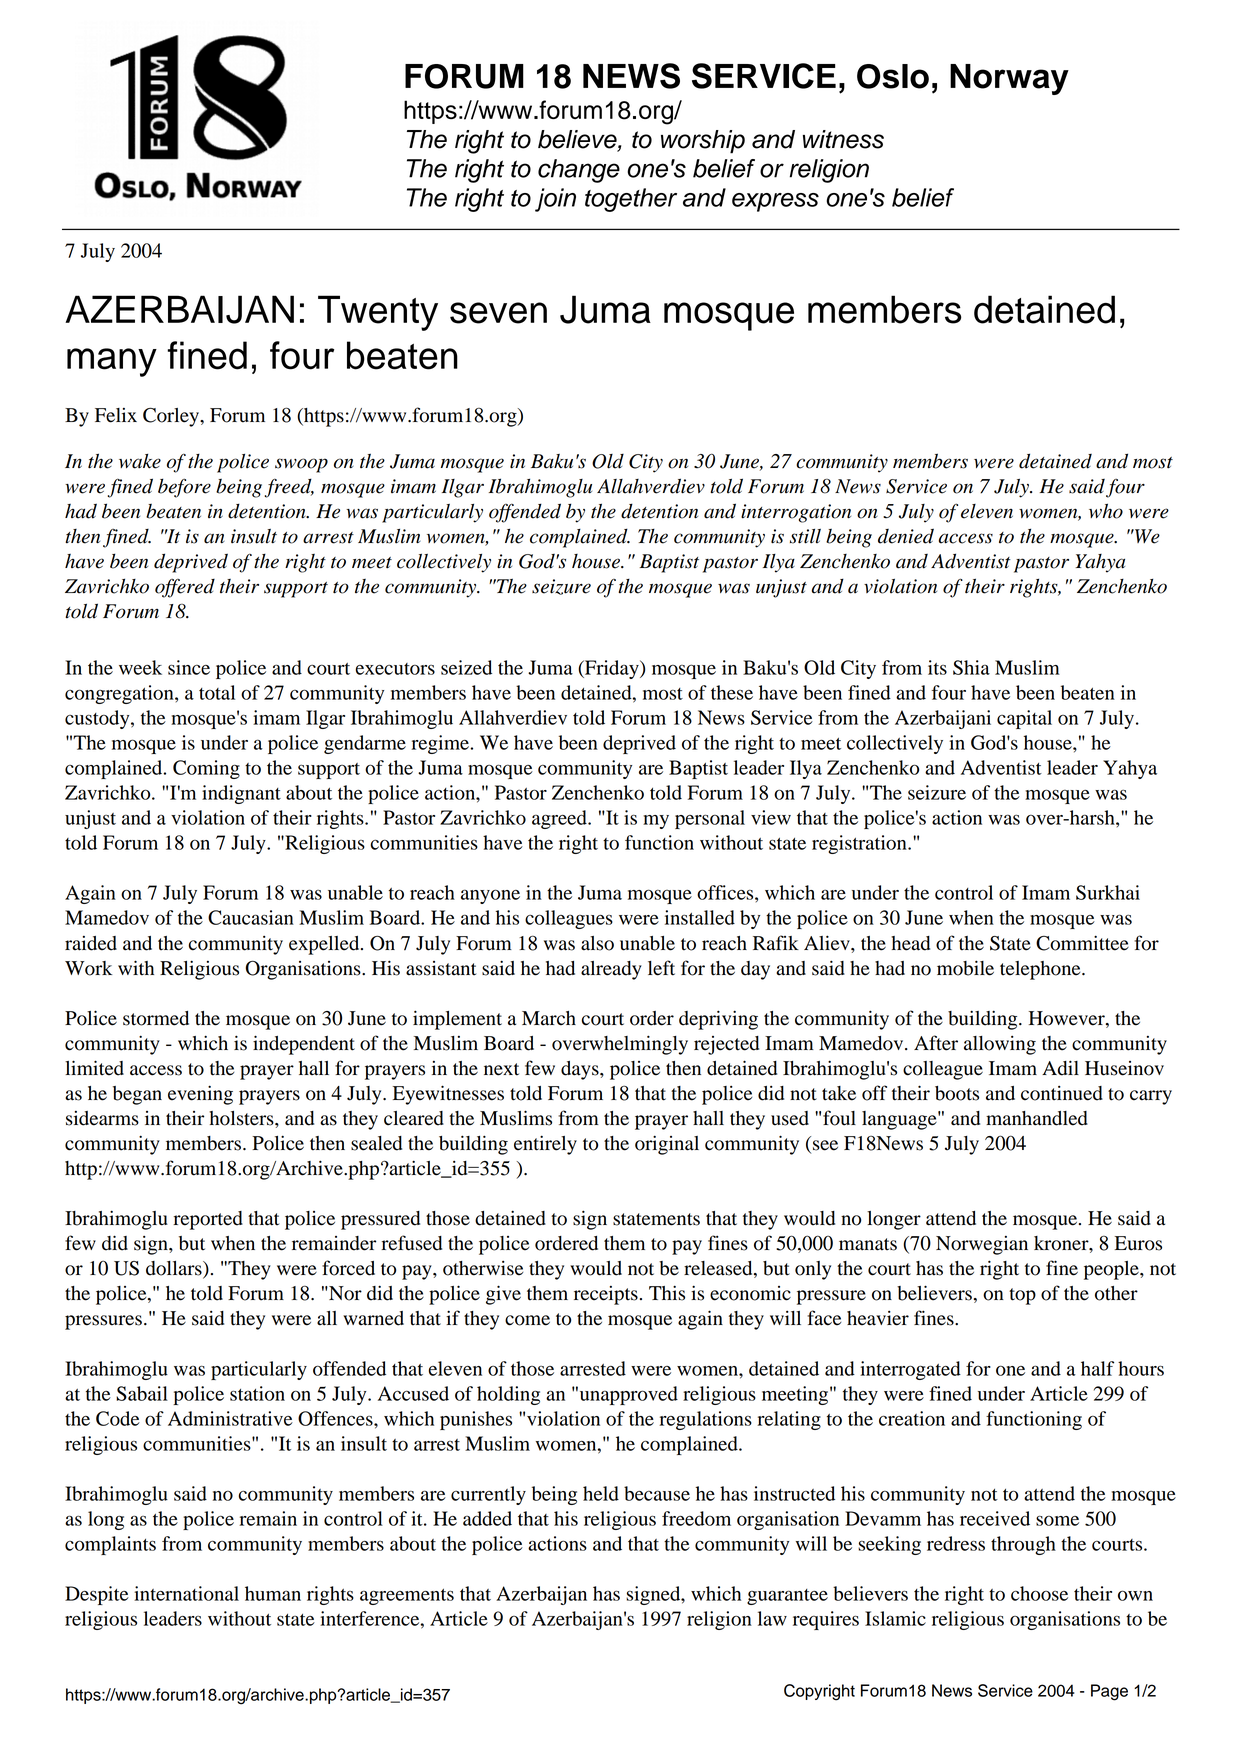 This screenshot has width=1242, height=1756. What do you see at coordinates (186, 1593) in the screenshot?
I see `international` at bounding box center [186, 1593].
